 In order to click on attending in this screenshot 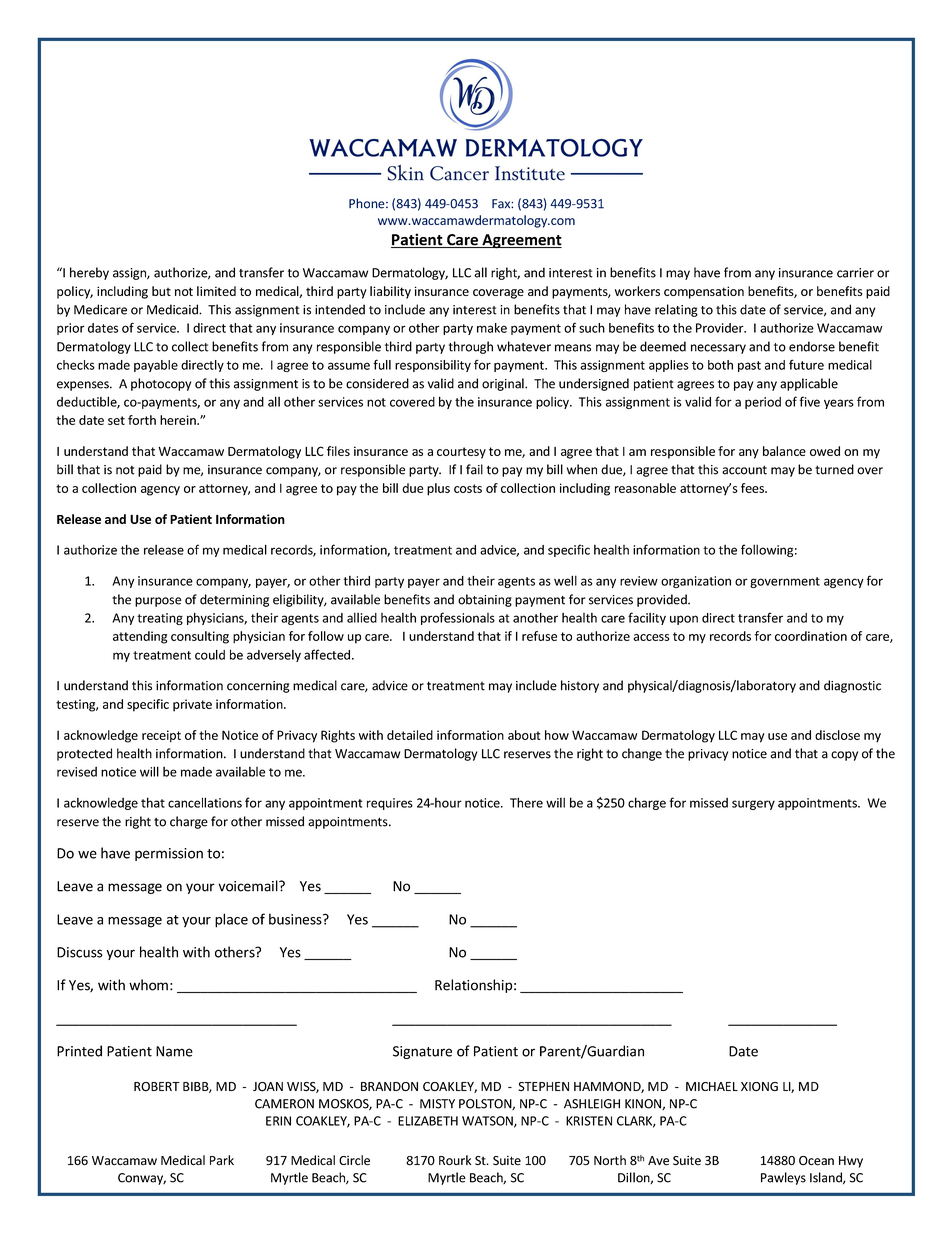, I will do `click(140, 637)`.
